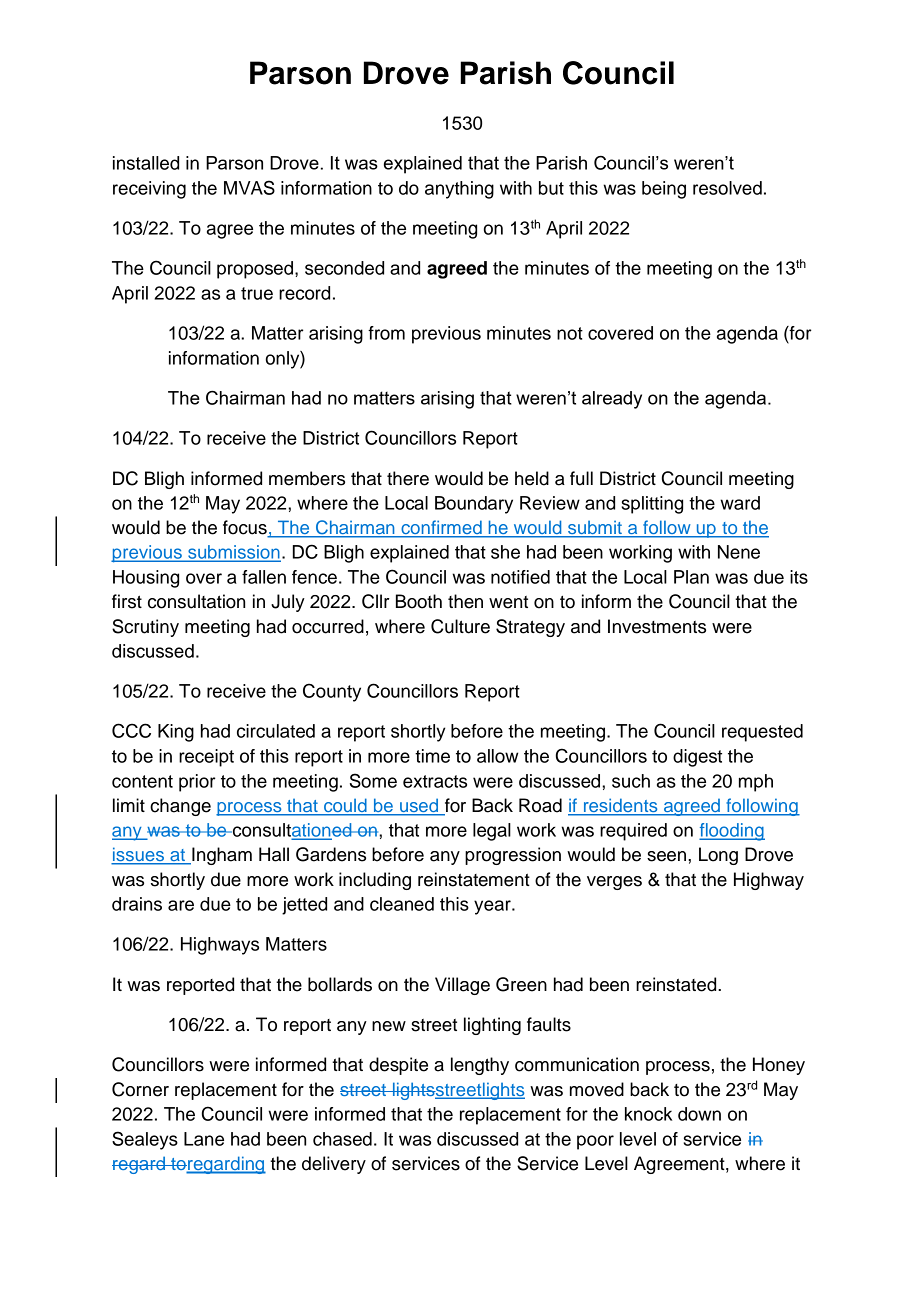 The width and height of the document is (924, 1308). Describe the element at coordinates (727, 188) in the document. I see `resolved` at that location.
